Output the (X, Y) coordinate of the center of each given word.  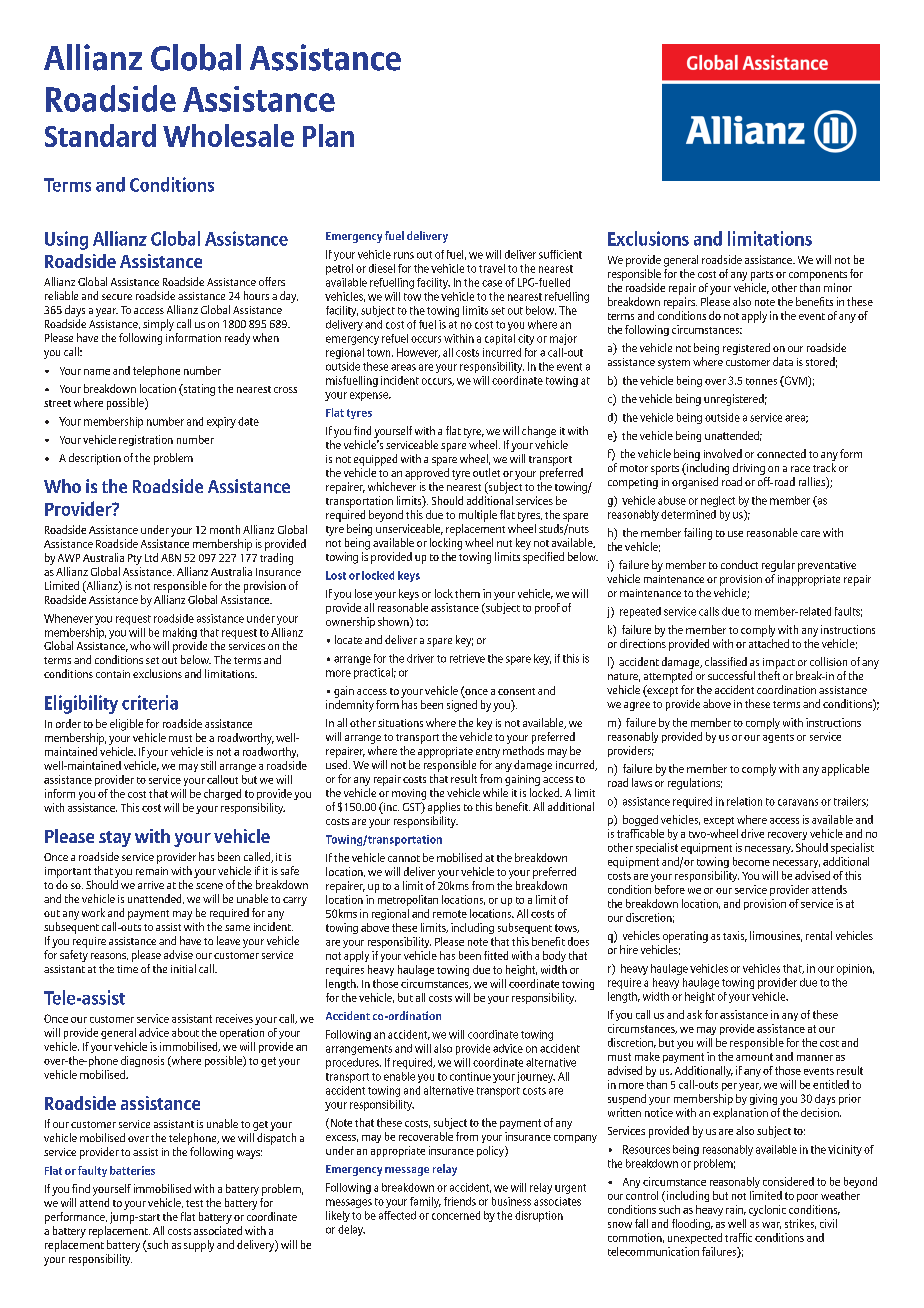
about (185, 1032)
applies (444, 808)
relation (744, 801)
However (418, 353)
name (97, 372)
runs (404, 255)
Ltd (151, 557)
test (194, 1203)
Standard (100, 135)
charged (222, 794)
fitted (496, 955)
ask (694, 1014)
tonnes (761, 381)
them (467, 593)
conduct (739, 564)
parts (762, 276)
